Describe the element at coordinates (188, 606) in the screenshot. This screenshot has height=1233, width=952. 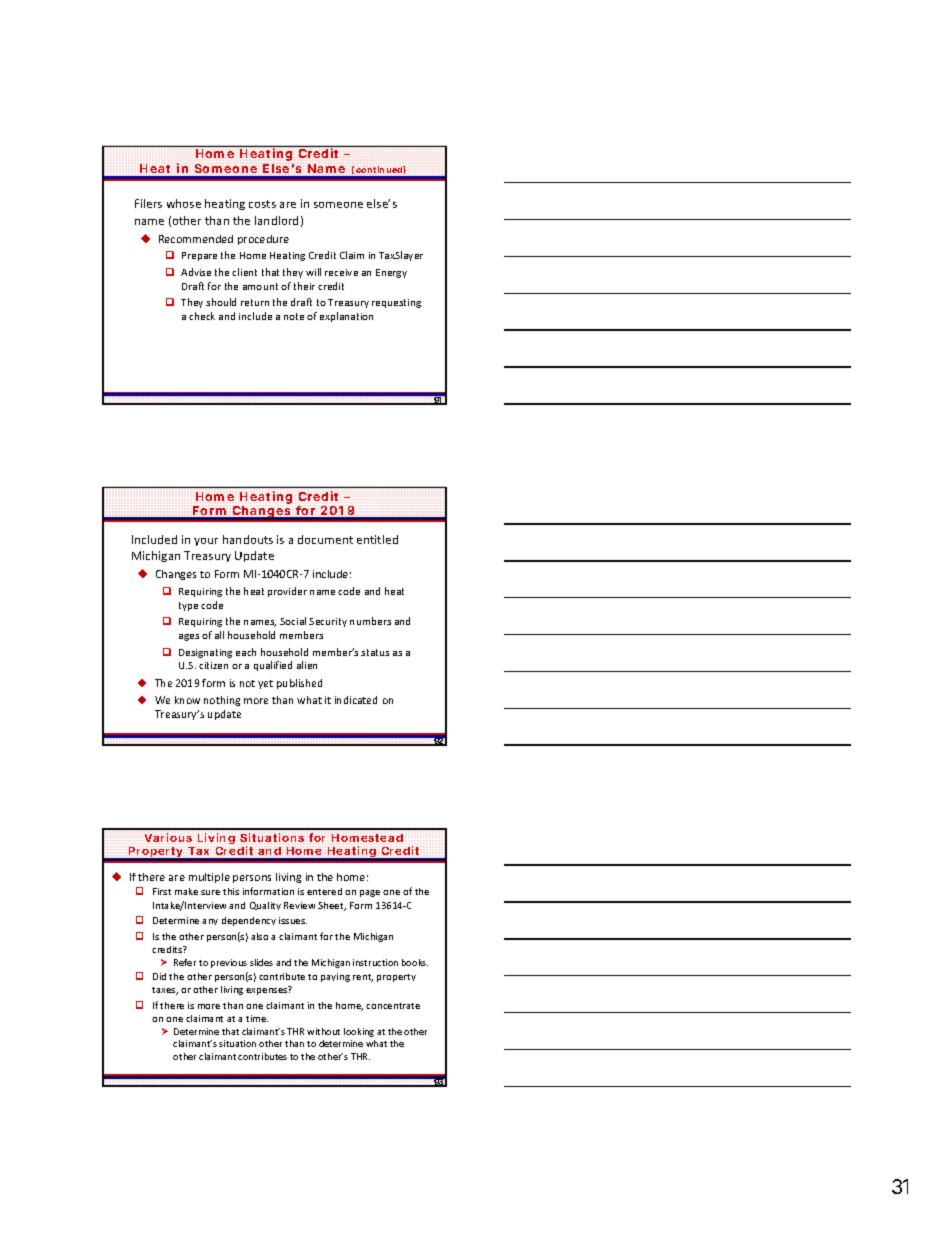
I see `type` at that location.
